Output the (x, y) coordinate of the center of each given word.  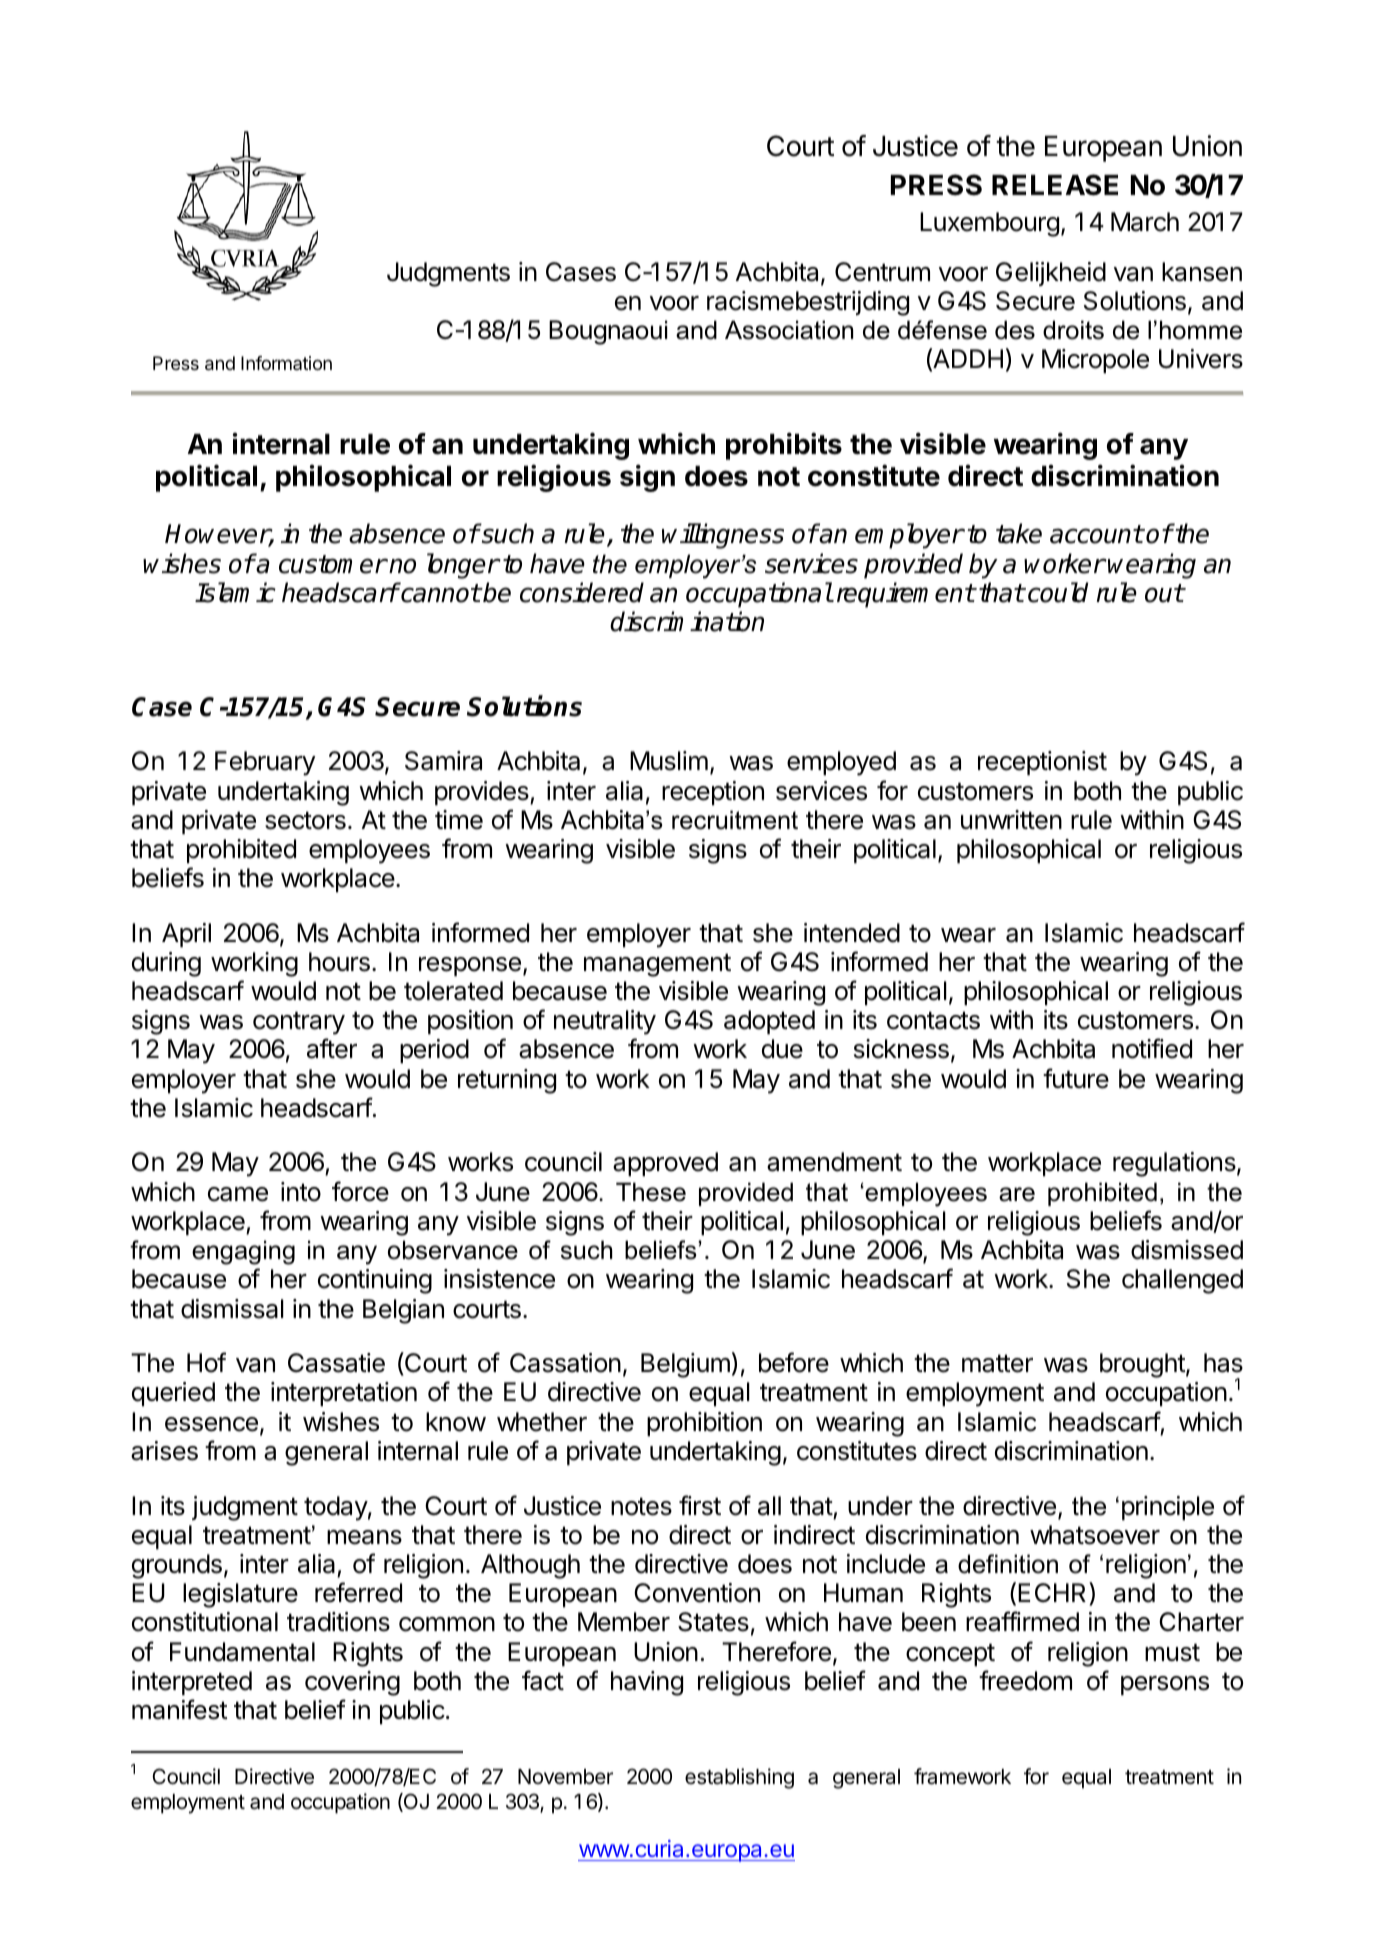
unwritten (1011, 820)
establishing (739, 1778)
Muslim (669, 761)
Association (789, 330)
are (1017, 1194)
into (301, 1192)
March (1145, 222)
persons (1165, 1686)
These (651, 1192)
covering (352, 1683)
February (265, 763)
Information (286, 363)
